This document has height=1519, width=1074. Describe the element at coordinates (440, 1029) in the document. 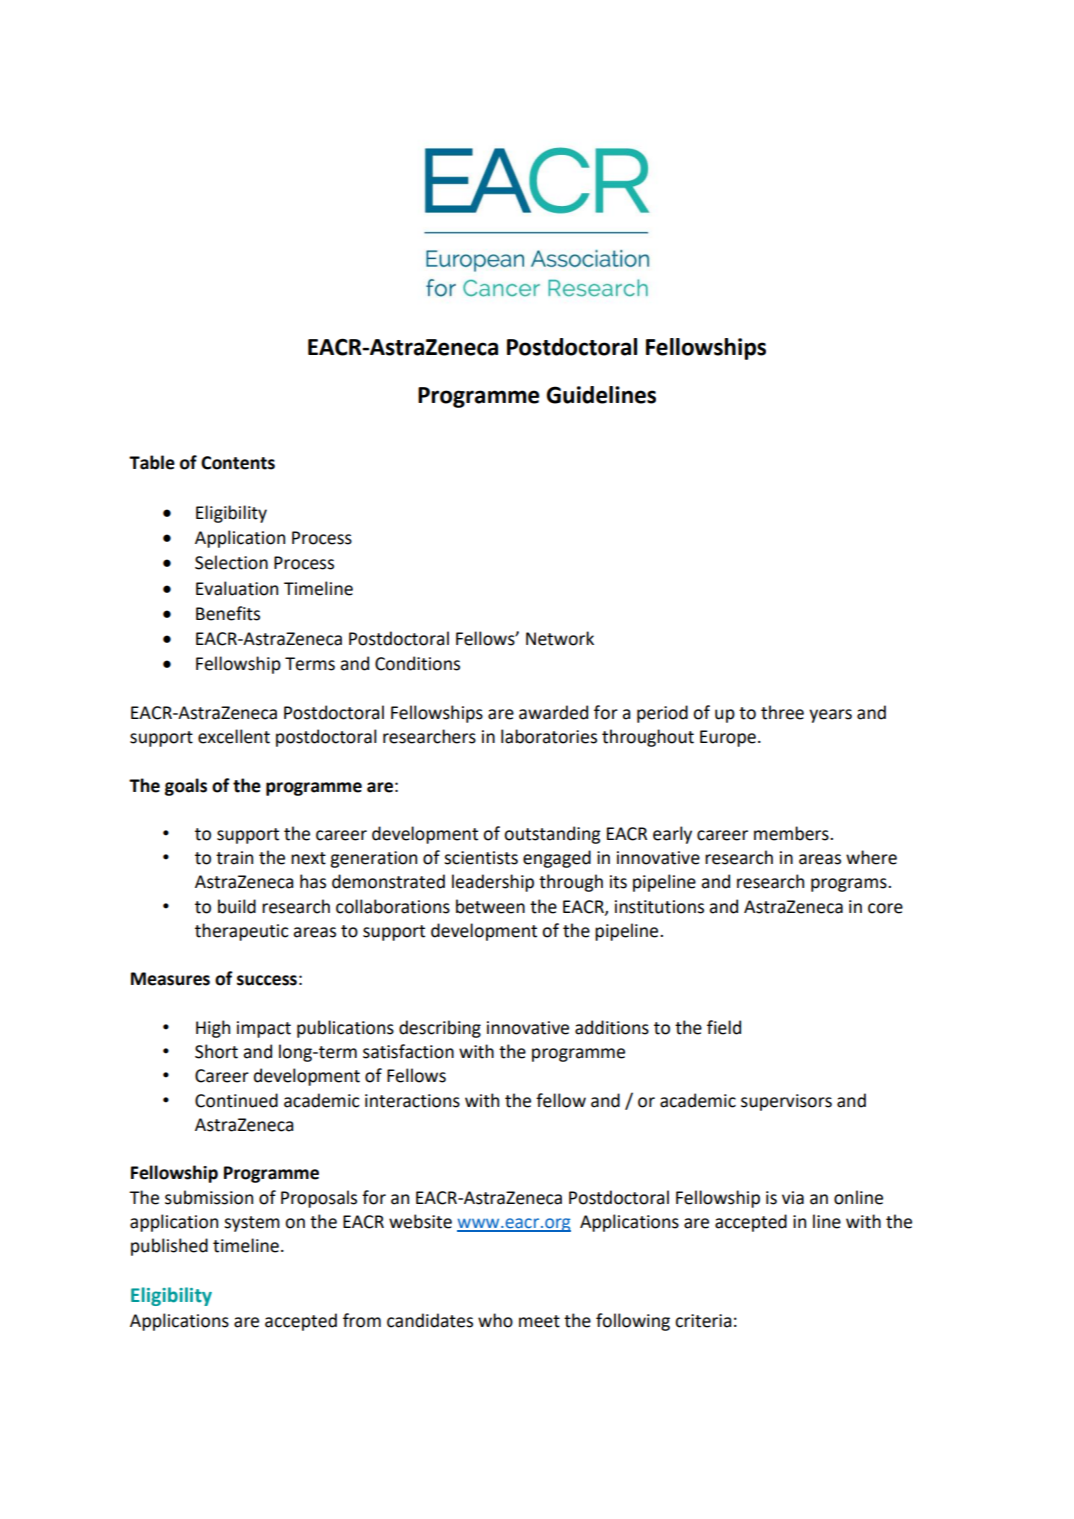

I see `describing` at that location.
